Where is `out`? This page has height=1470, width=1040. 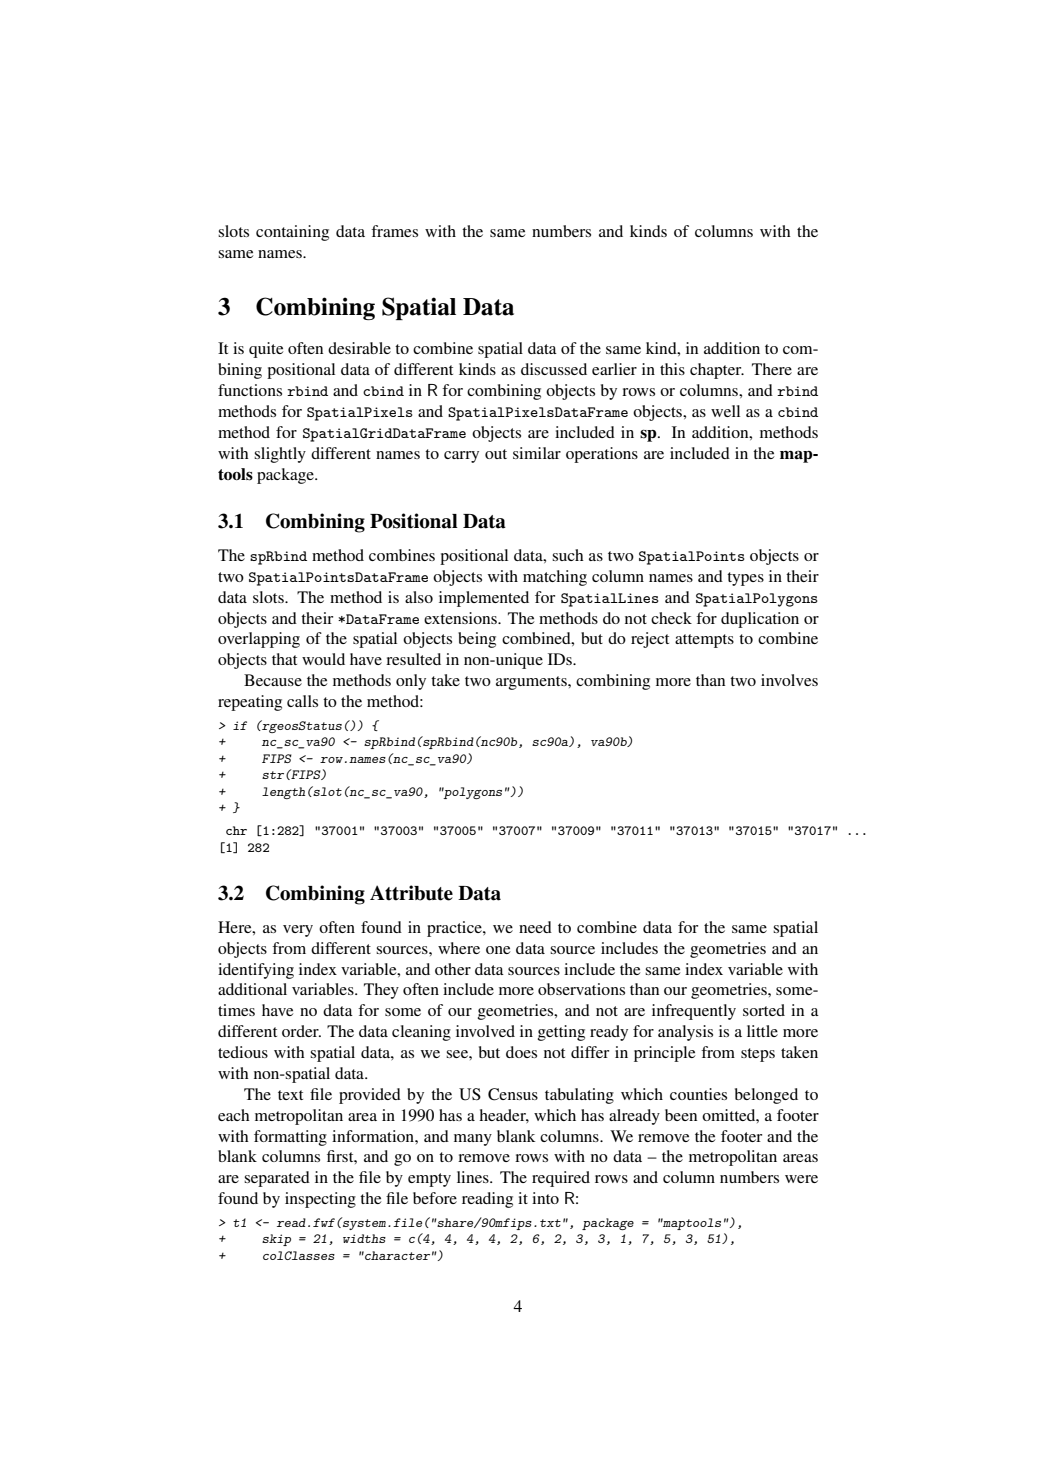 out is located at coordinates (496, 454).
